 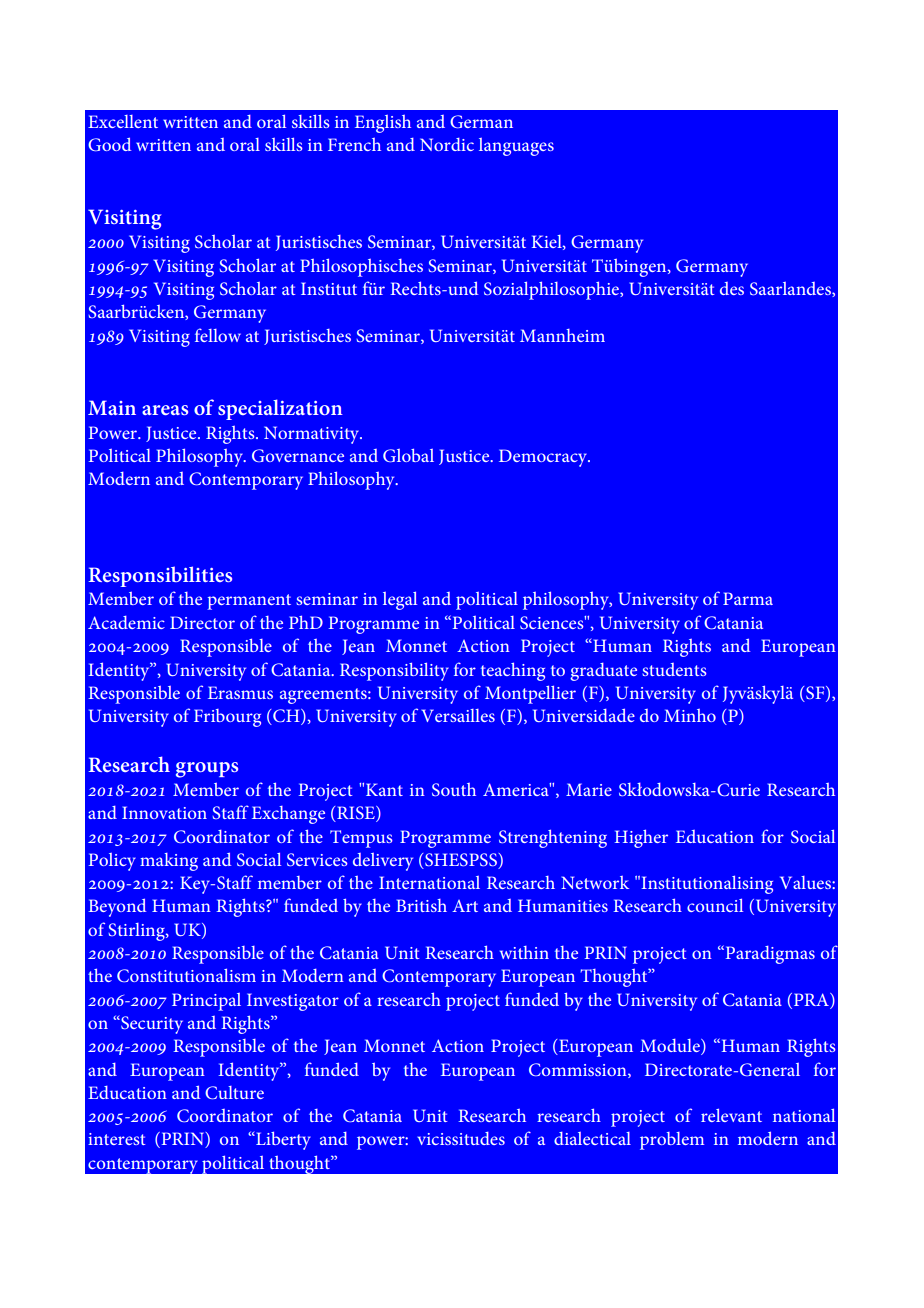 What do you see at coordinates (408, 455) in the page?
I see `Global` at bounding box center [408, 455].
